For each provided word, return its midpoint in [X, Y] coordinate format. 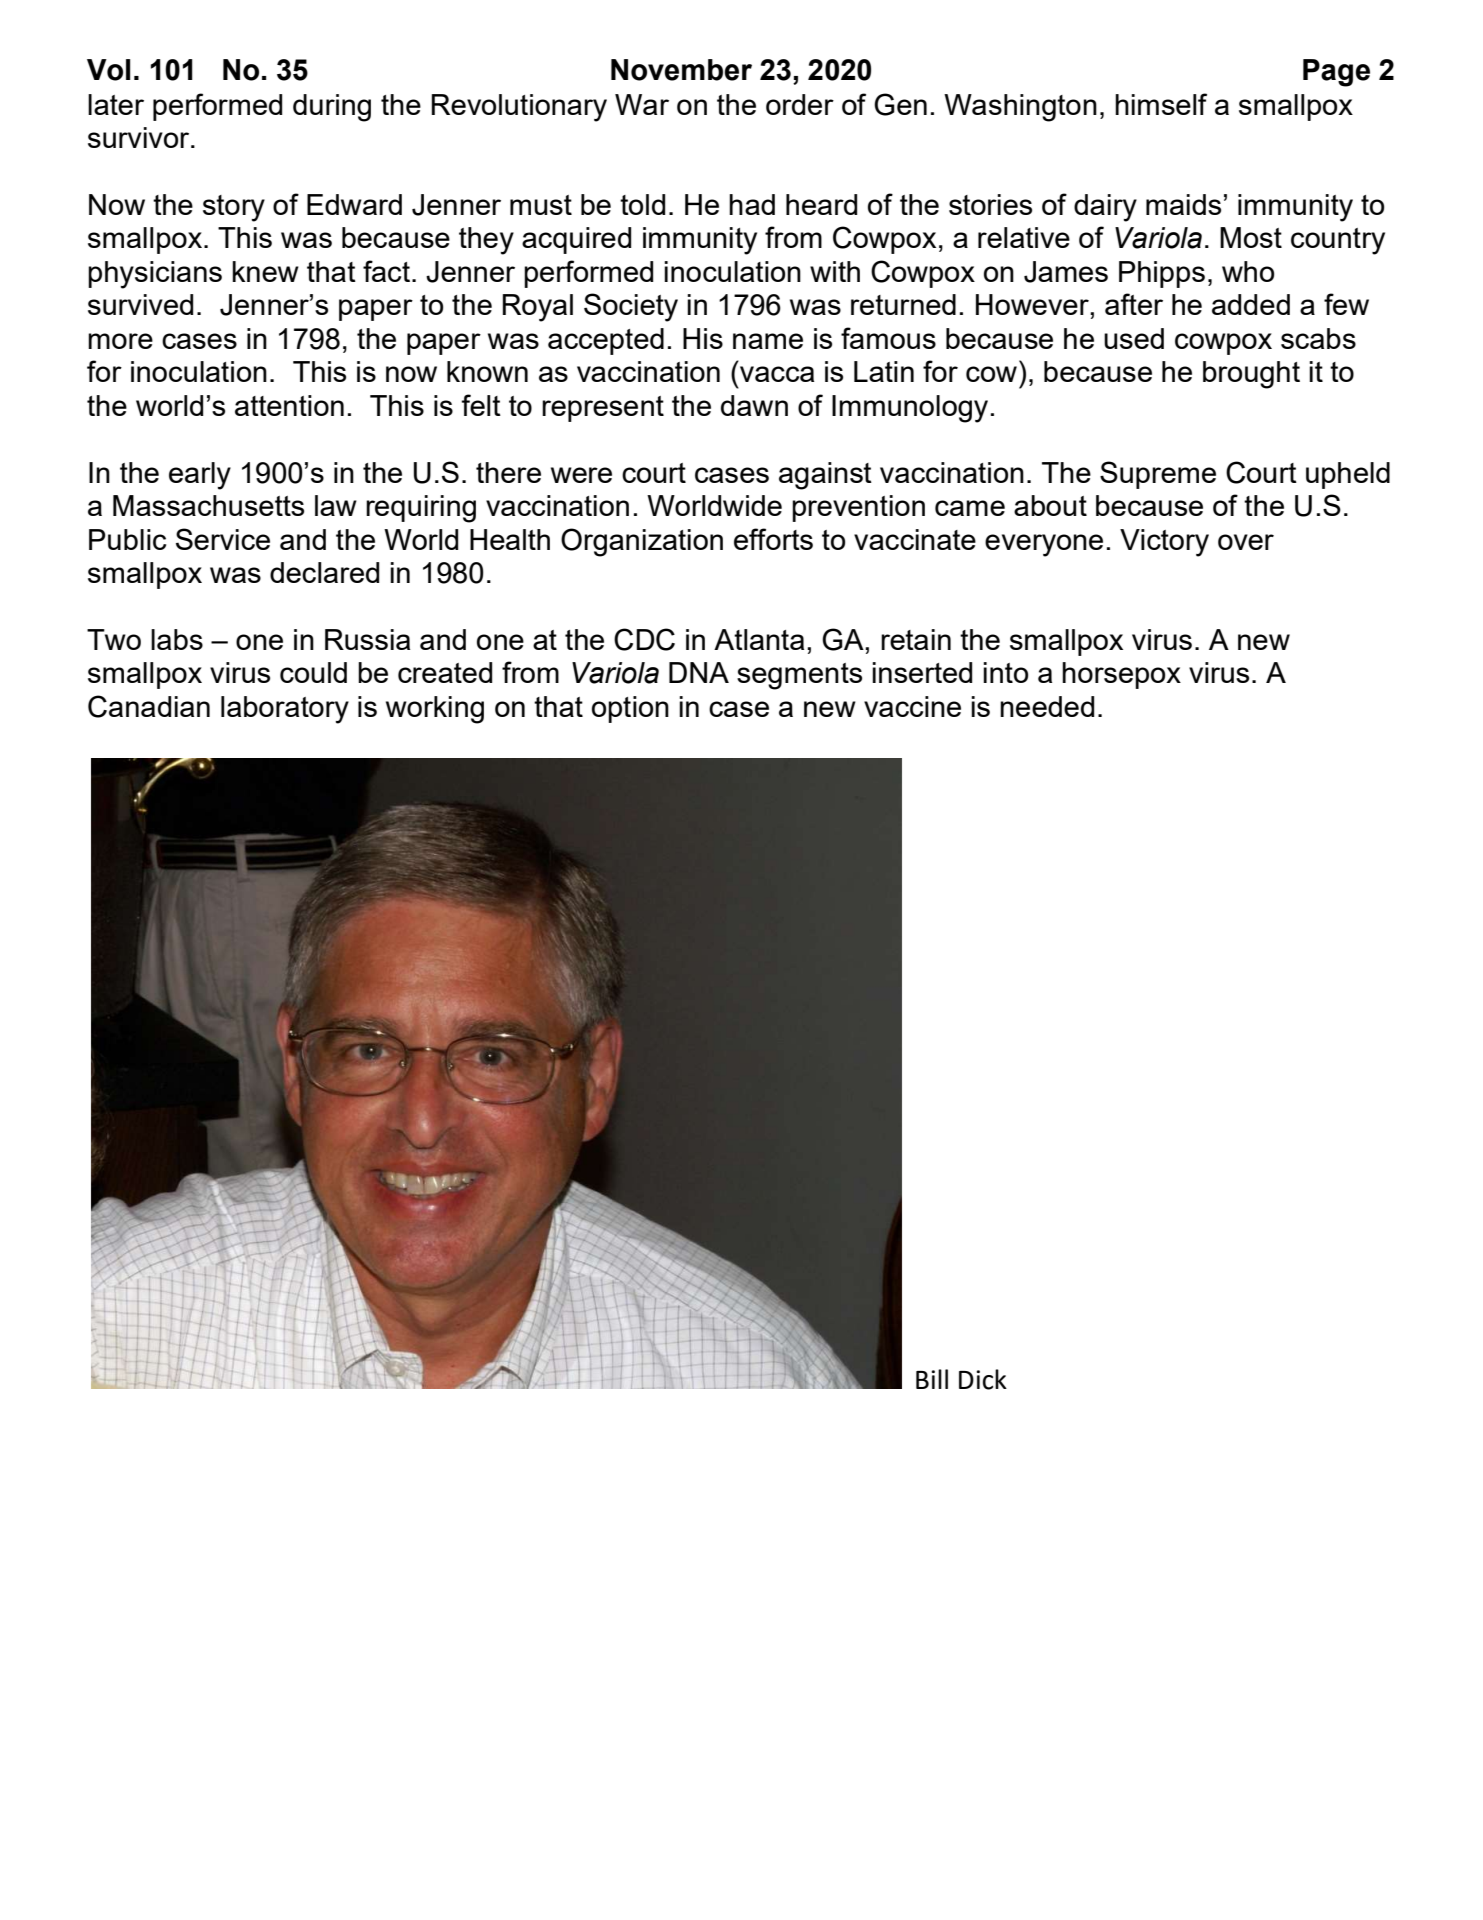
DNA [699, 672]
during [332, 108]
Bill [932, 1379]
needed [1047, 706]
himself [1161, 104]
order [800, 104]
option [630, 709]
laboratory [285, 710]
